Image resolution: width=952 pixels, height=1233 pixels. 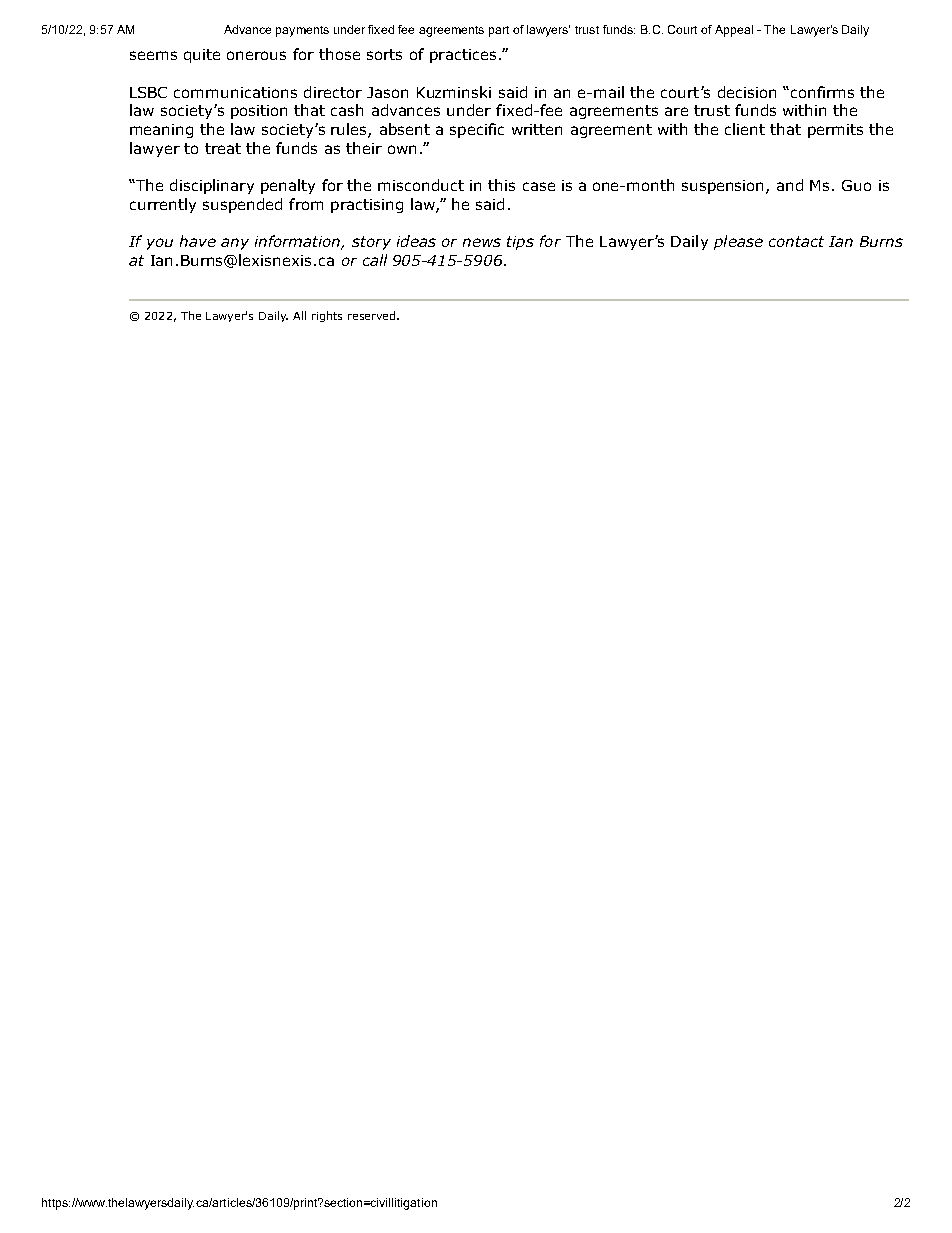 What do you see at coordinates (371, 315) in the image?
I see `reserved` at bounding box center [371, 315].
